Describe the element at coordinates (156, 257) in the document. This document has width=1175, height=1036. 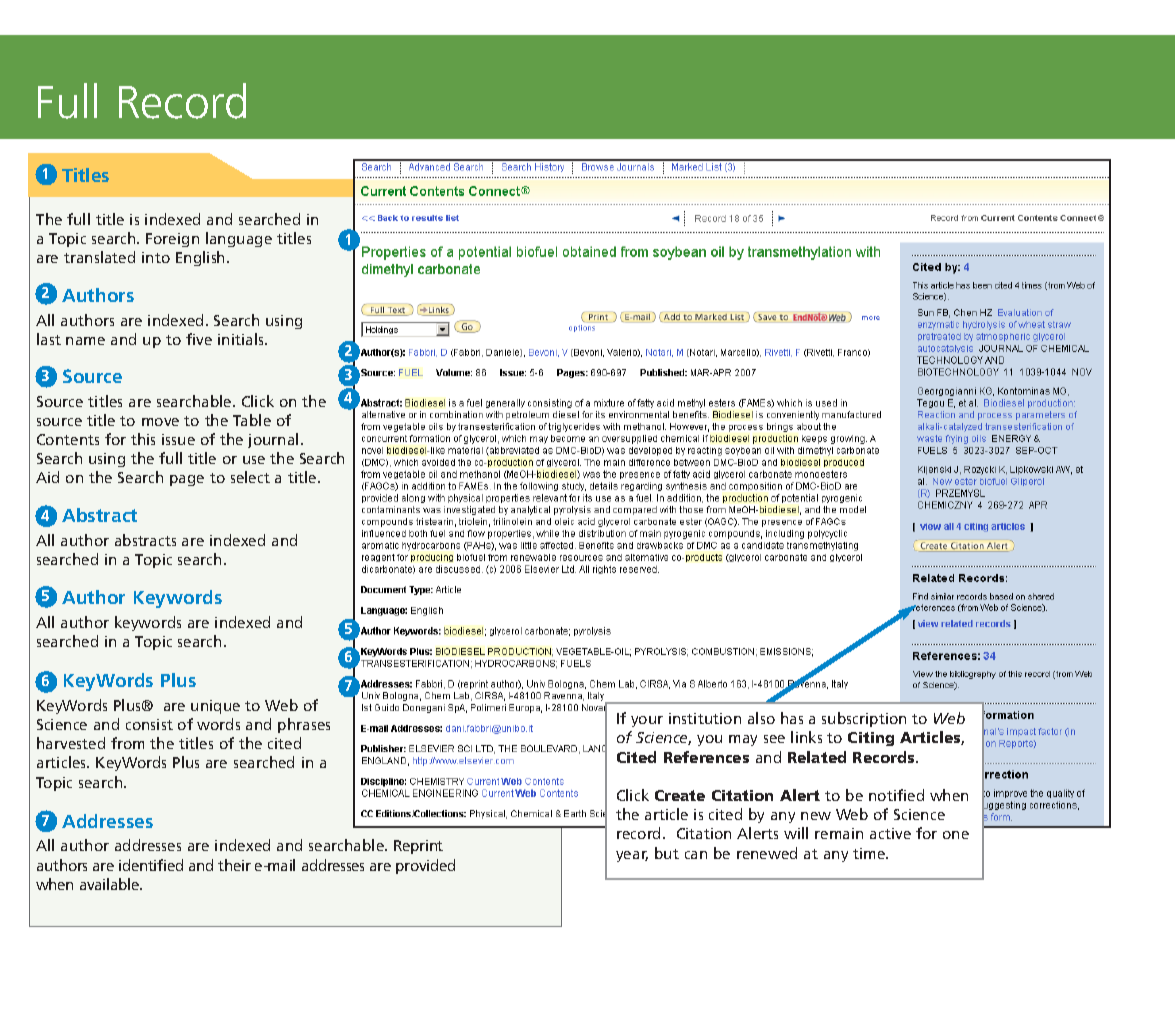
I see `into` at that location.
